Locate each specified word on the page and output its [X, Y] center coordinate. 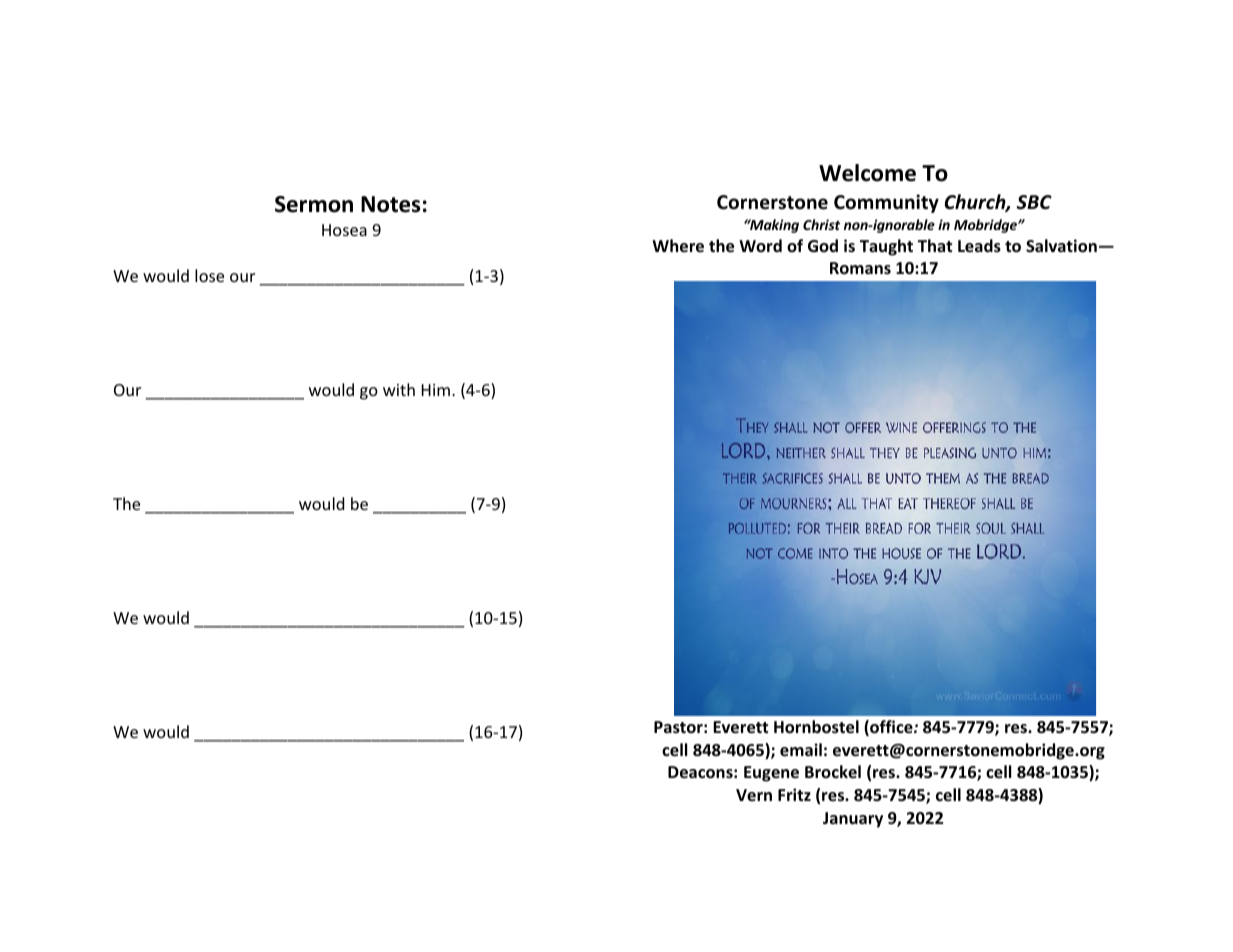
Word [760, 245]
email [801, 750]
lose [209, 275]
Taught [886, 247]
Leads [979, 246]
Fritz [794, 794]
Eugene [771, 774]
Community [886, 203]
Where [678, 246]
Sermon [314, 204]
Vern [754, 795]
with [399, 389]
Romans [860, 268]
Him [436, 390]
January [853, 820]
